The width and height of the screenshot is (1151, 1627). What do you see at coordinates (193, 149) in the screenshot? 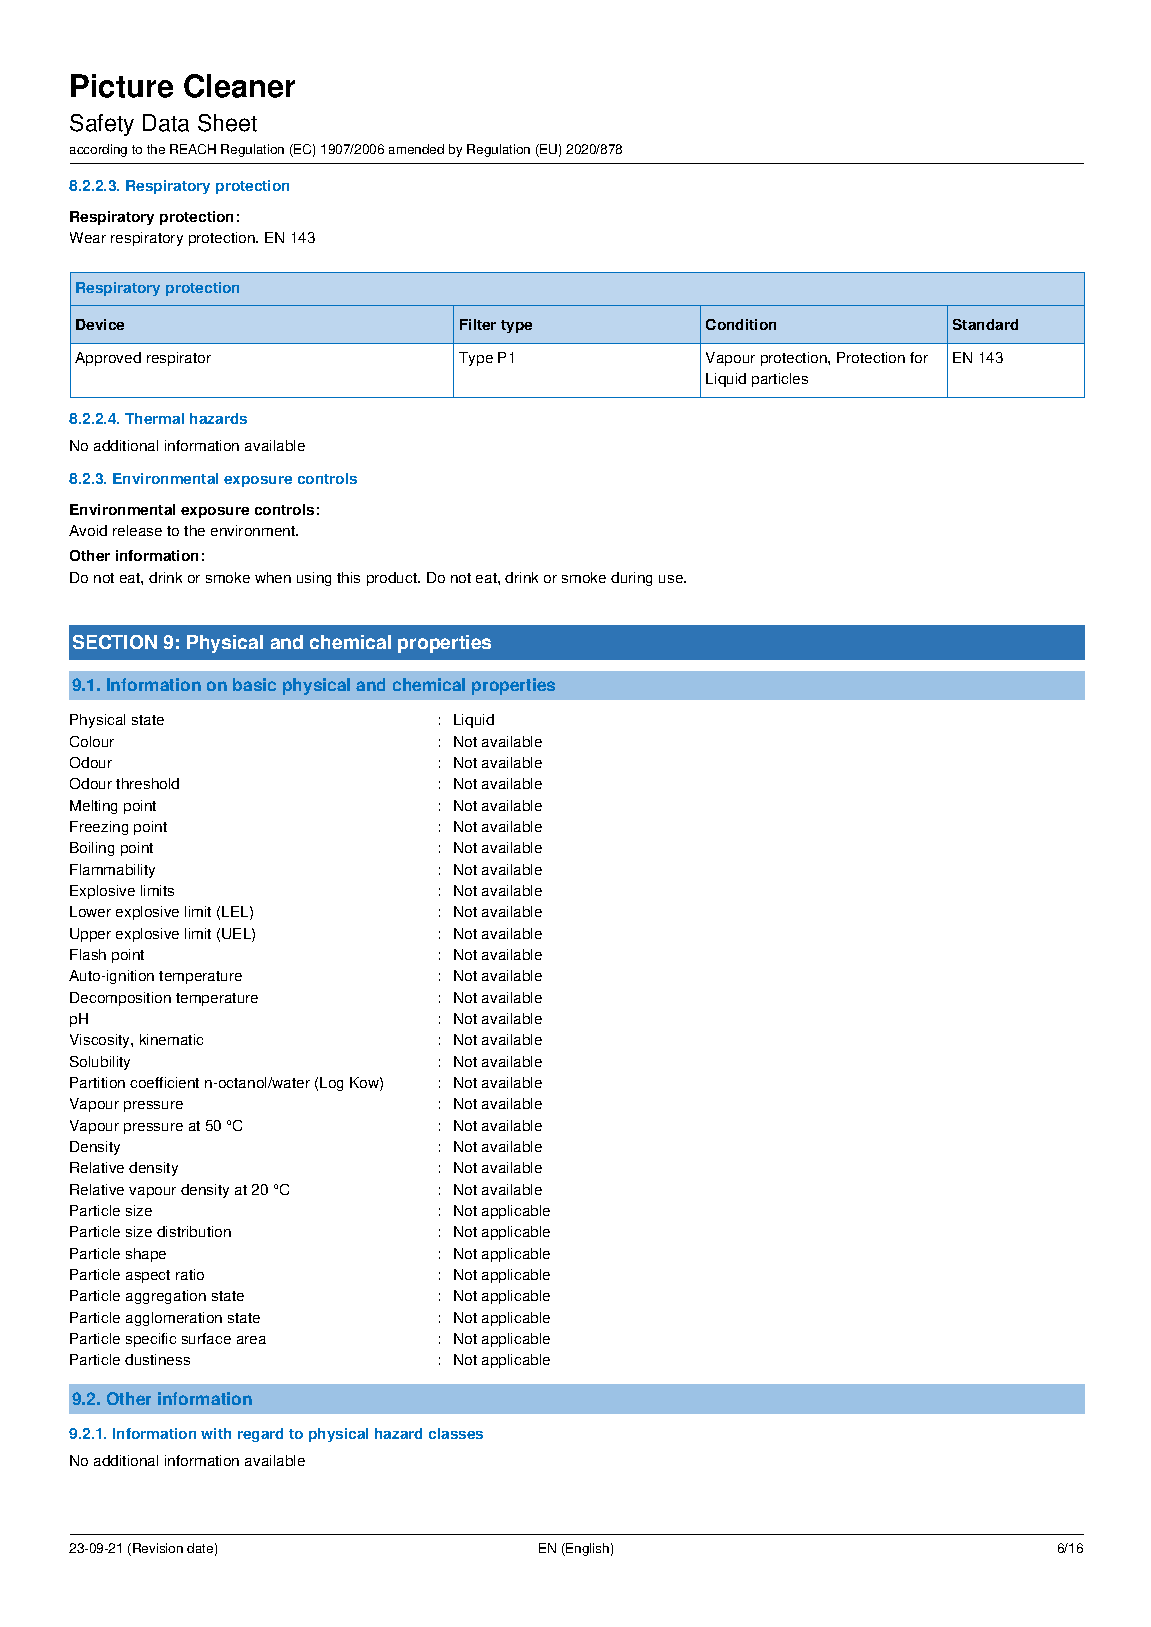
I see `REACH` at bounding box center [193, 149].
